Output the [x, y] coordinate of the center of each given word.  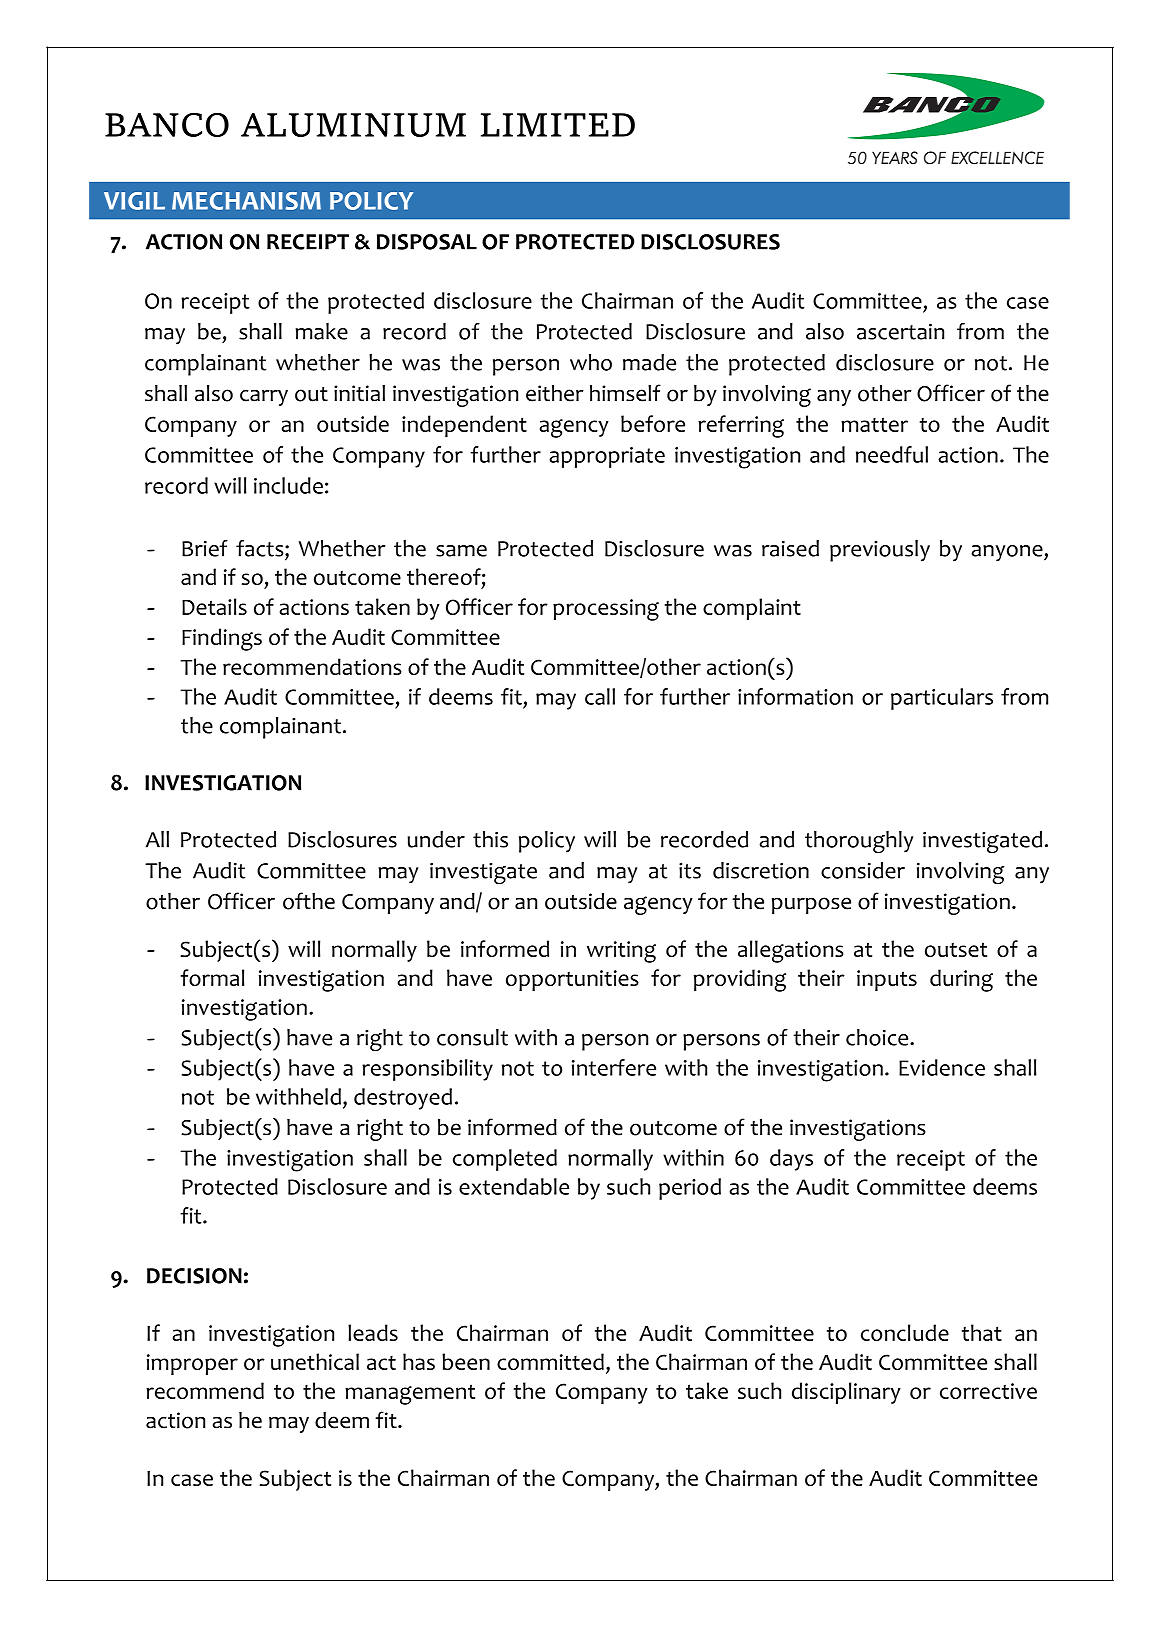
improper [192, 1364]
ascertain [900, 331]
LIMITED [558, 125]
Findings [222, 639]
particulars [942, 699]
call [600, 696]
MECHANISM [246, 201]
